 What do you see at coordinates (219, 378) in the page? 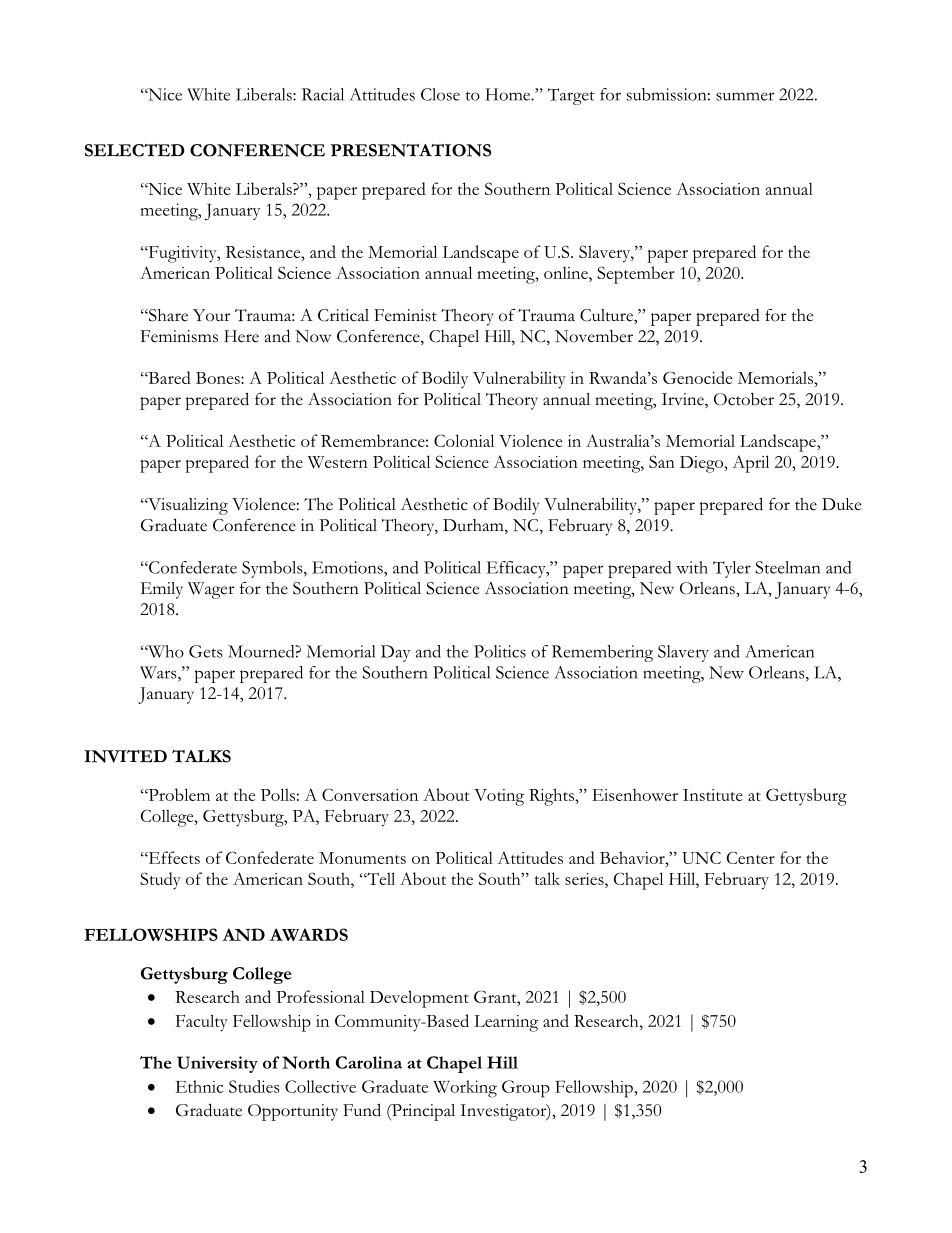
I see `Bones` at bounding box center [219, 378].
